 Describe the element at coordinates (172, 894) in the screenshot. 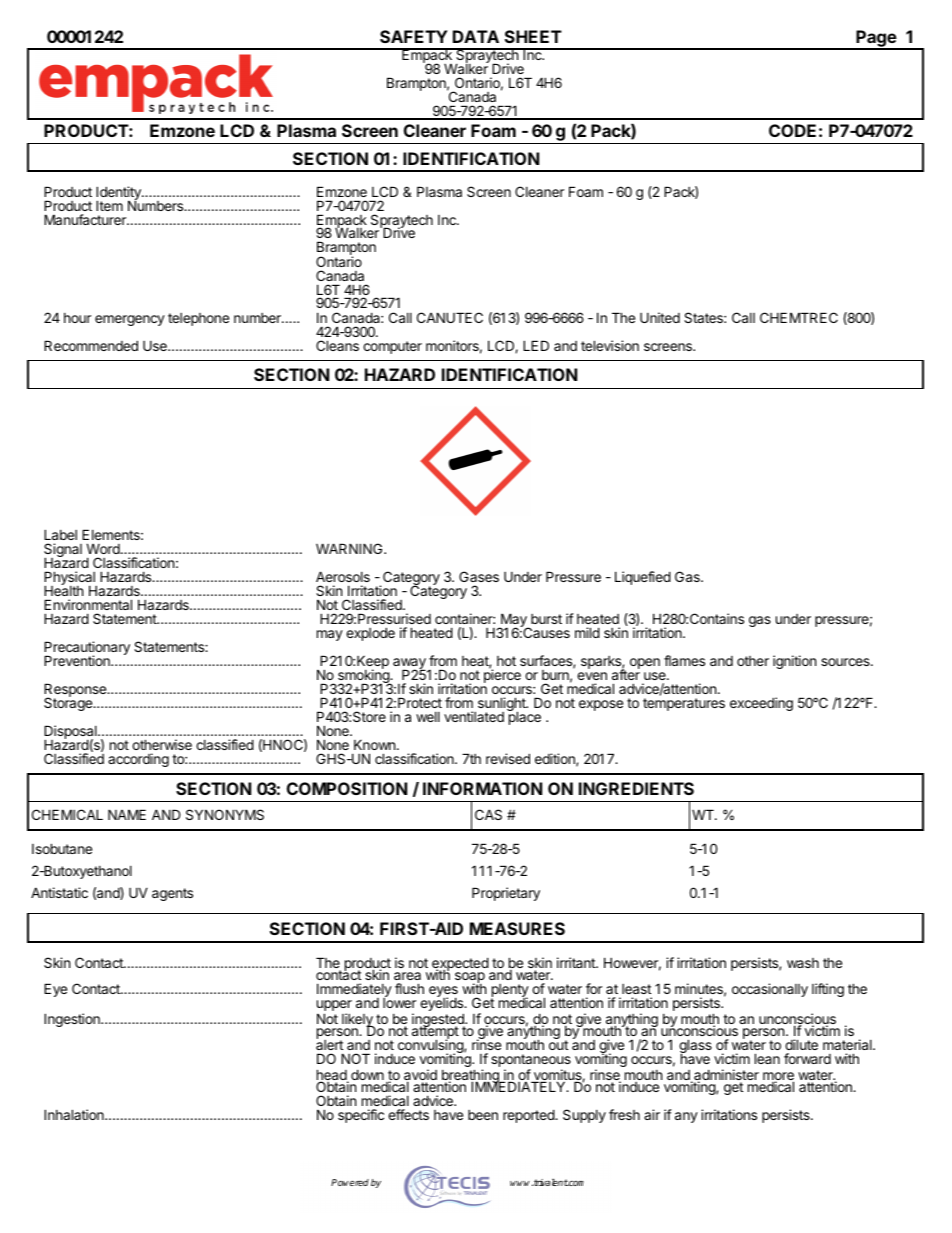

I see `agents` at that location.
